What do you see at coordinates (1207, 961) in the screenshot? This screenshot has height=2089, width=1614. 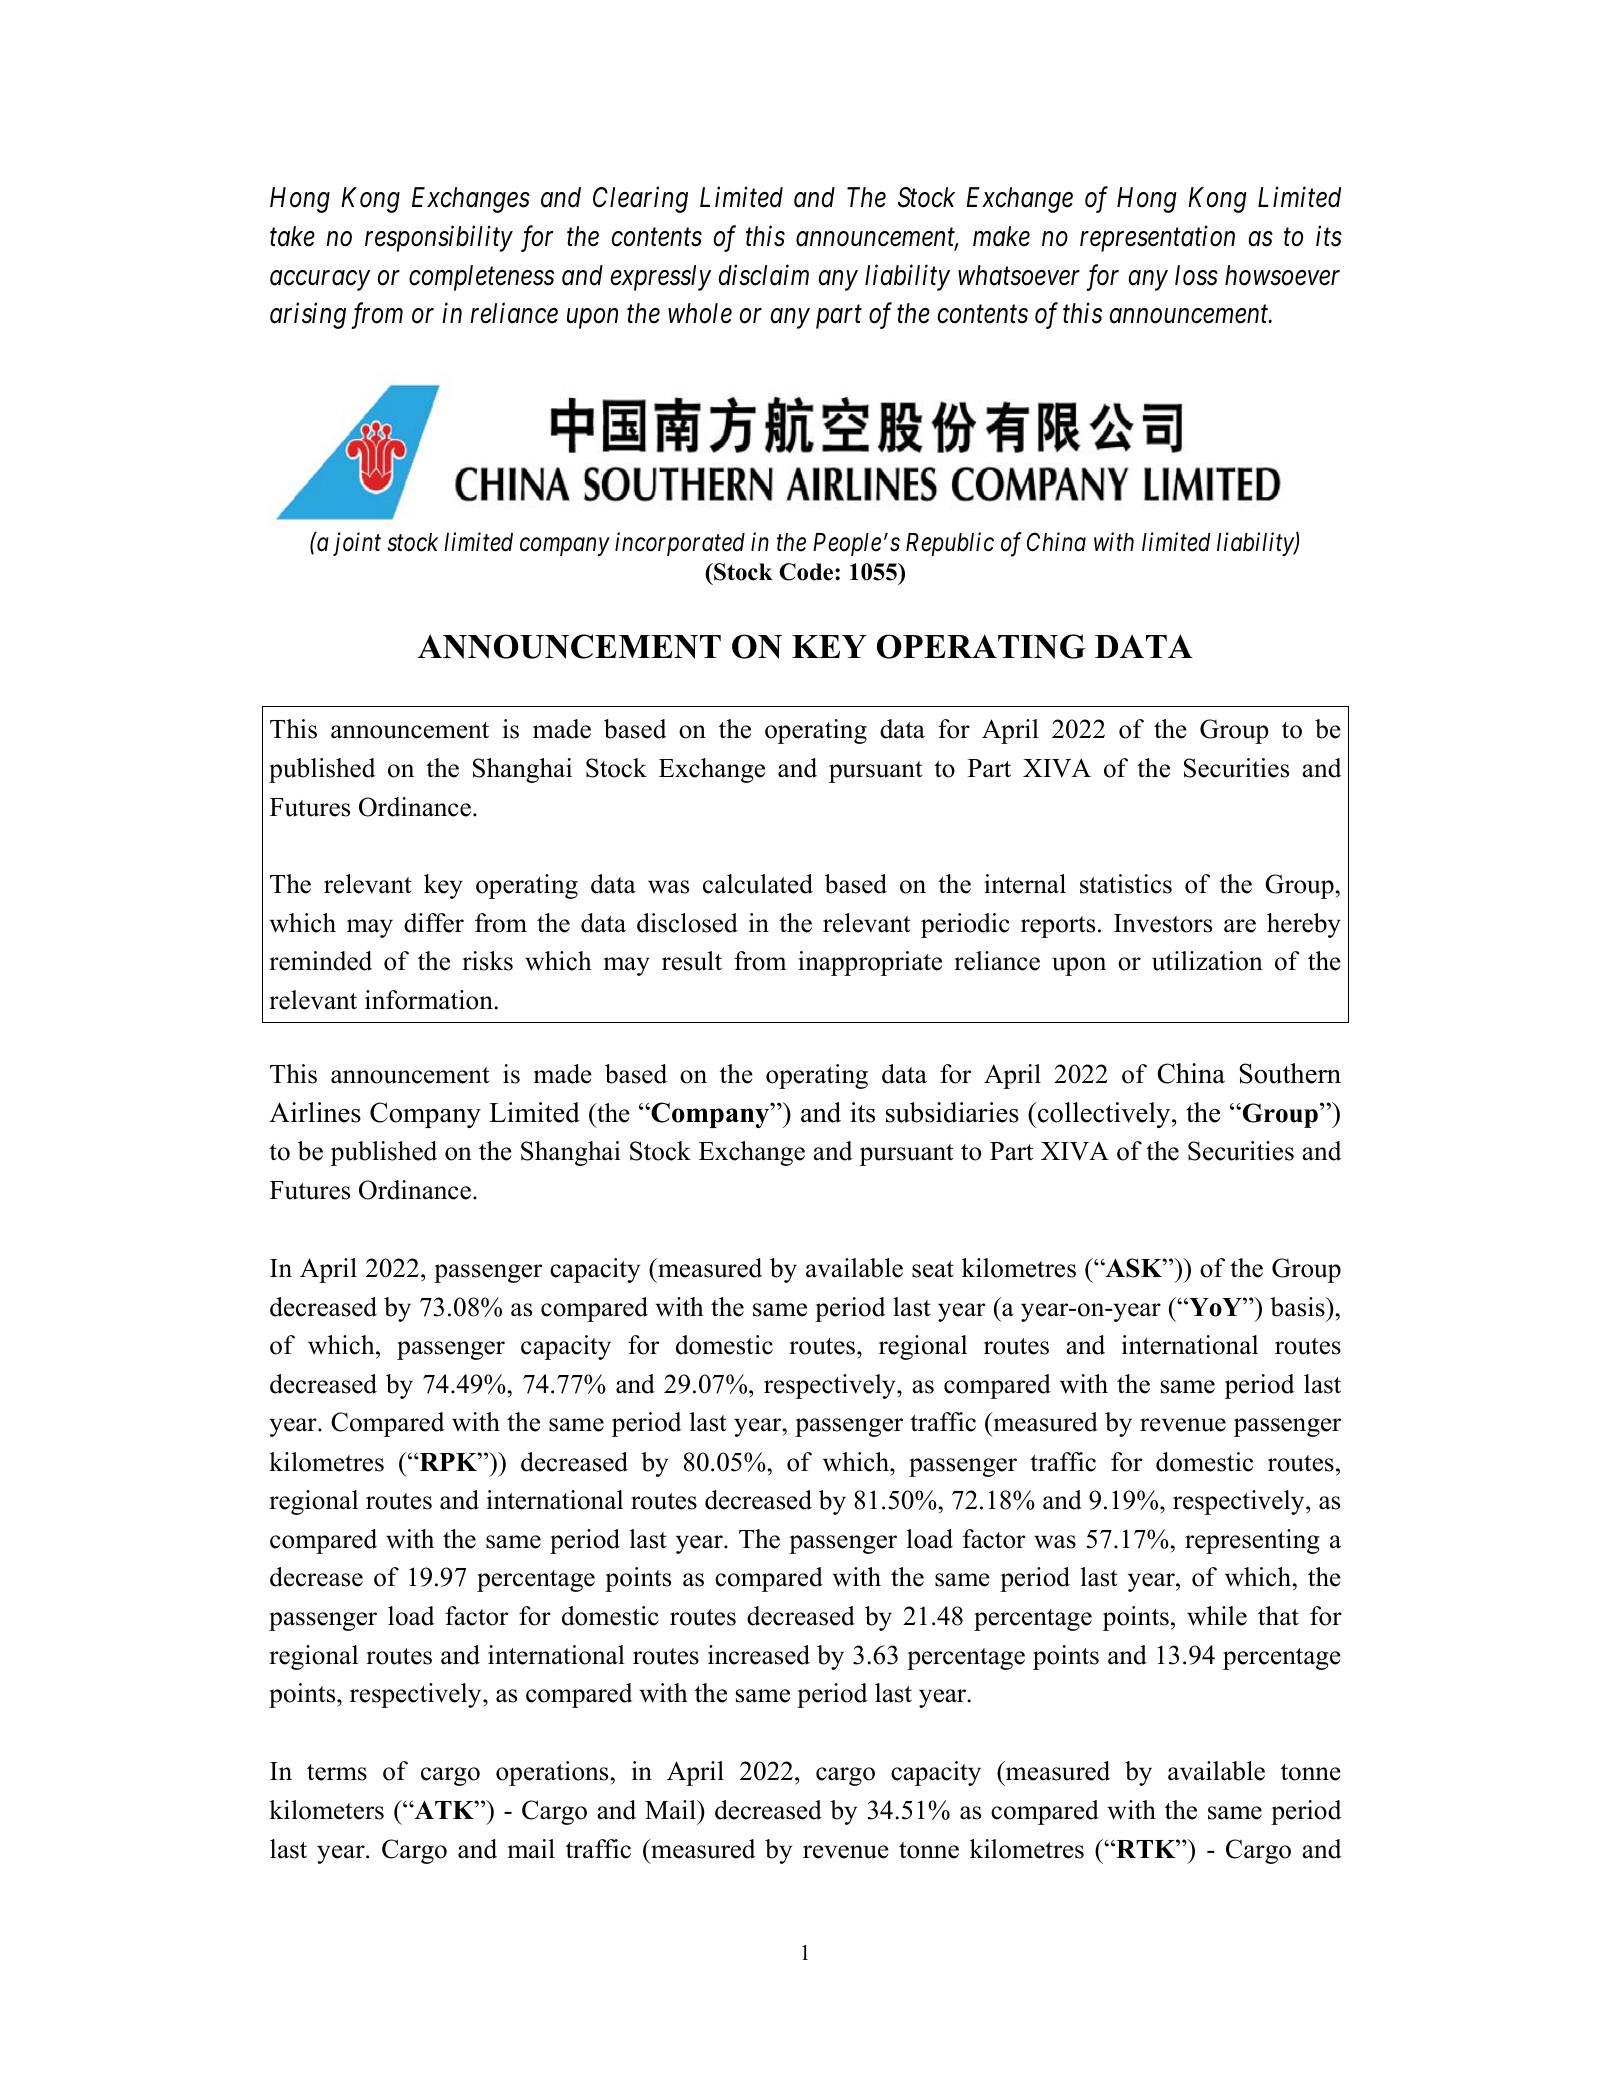 I see `utilization` at bounding box center [1207, 961].
